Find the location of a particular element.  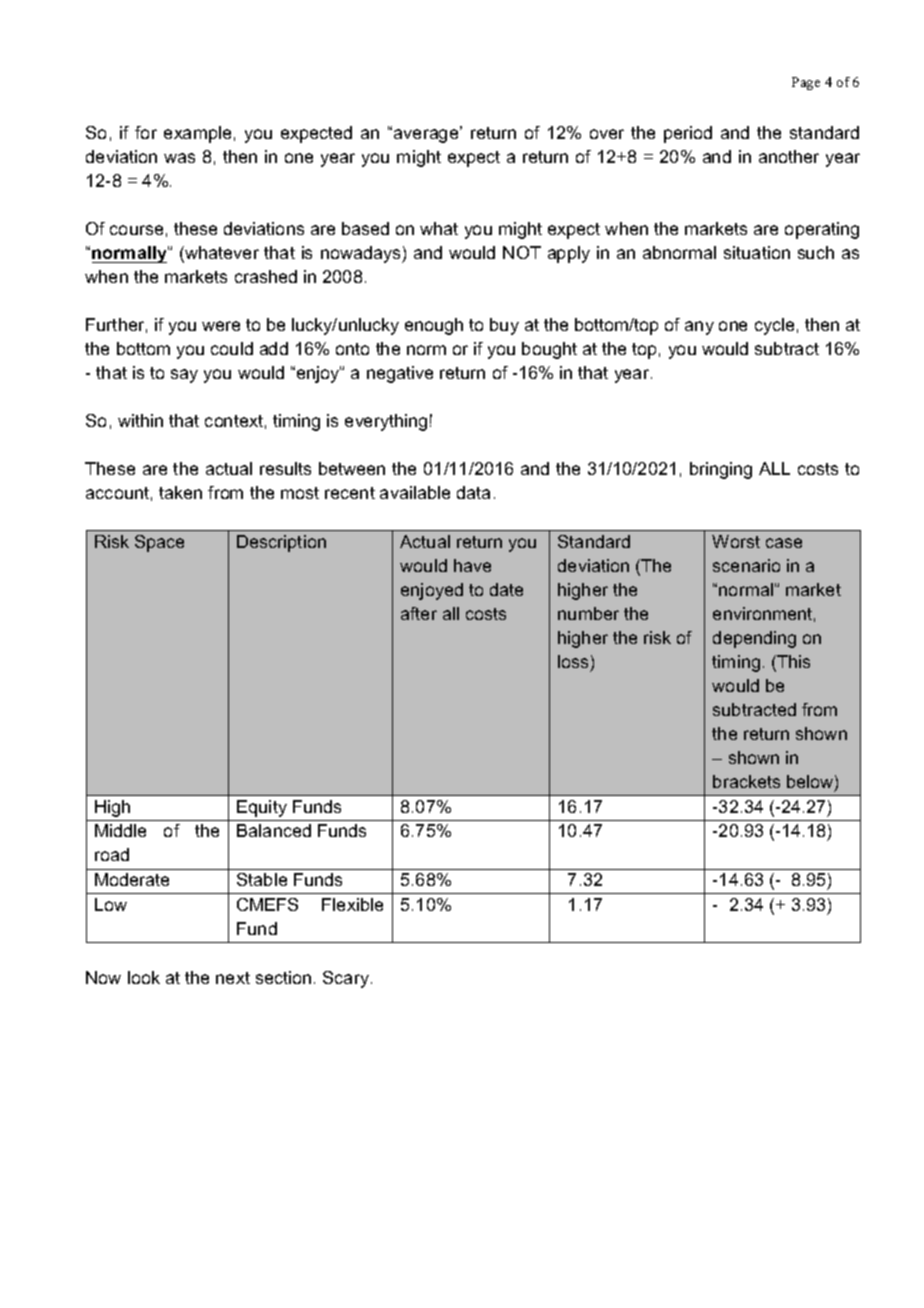

example is located at coordinates (197, 134).
